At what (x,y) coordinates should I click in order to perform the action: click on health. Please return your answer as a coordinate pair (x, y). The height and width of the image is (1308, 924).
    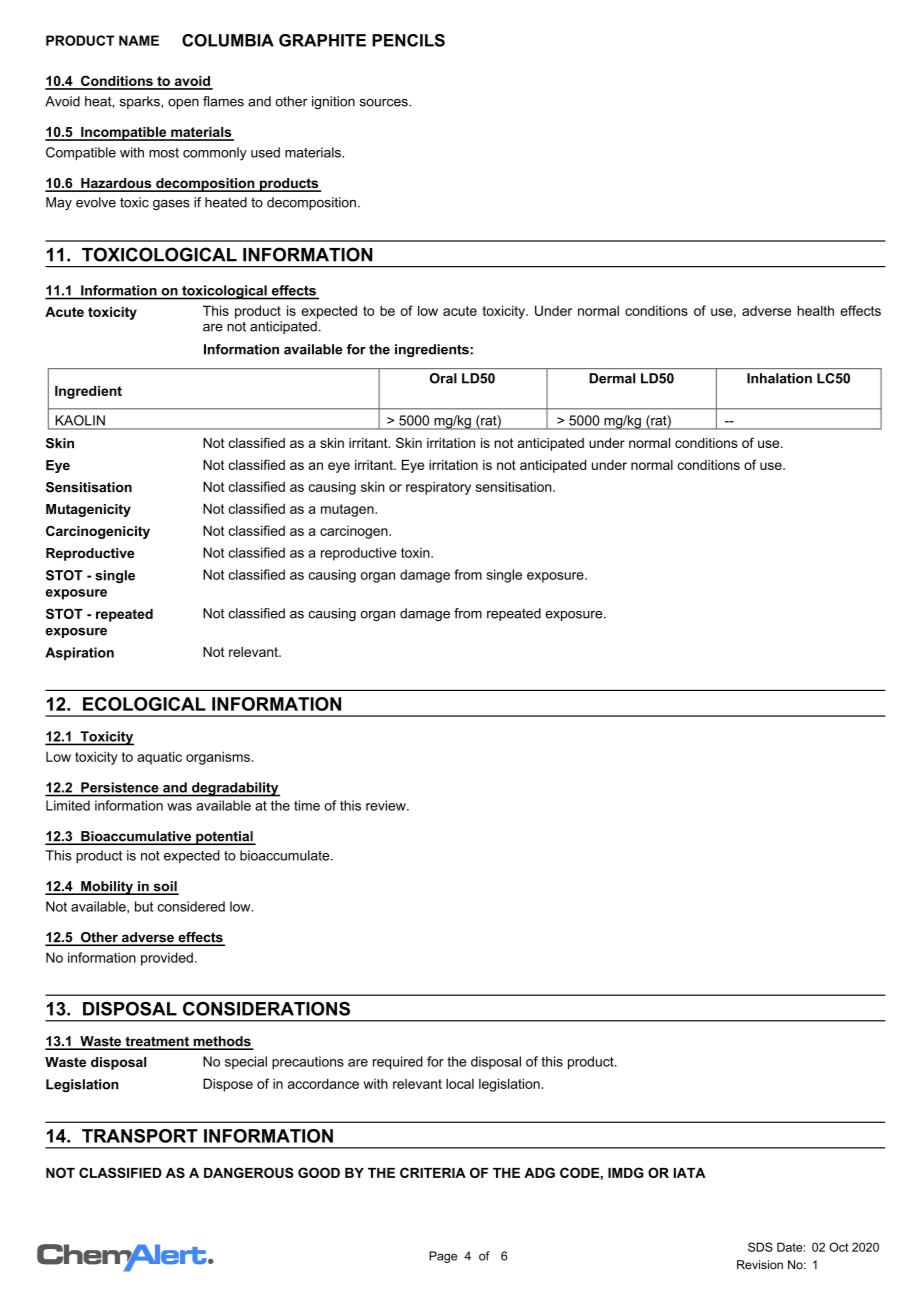
    Looking at the image, I should click on (815, 310).
